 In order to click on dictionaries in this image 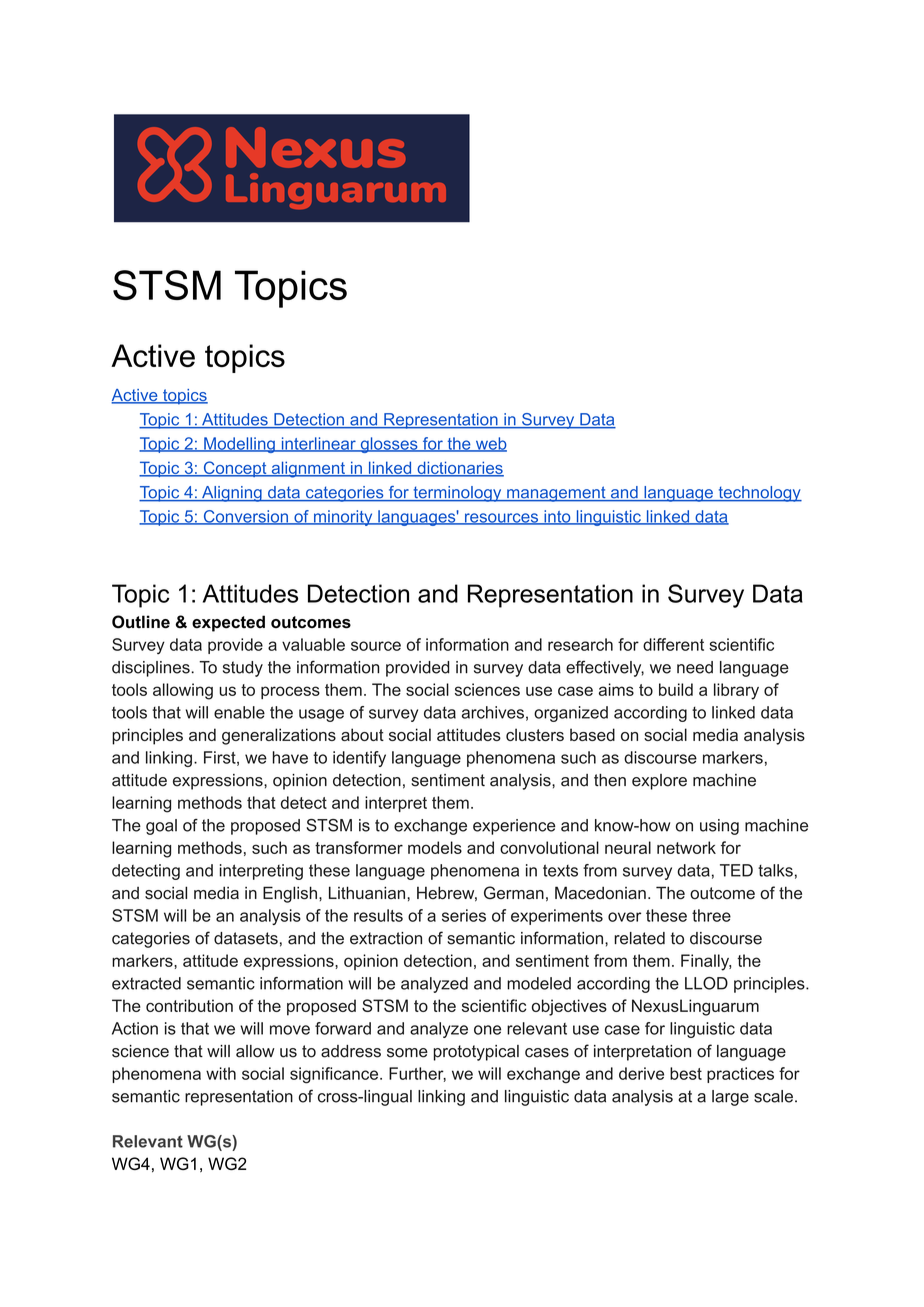, I will do `click(459, 469)`.
